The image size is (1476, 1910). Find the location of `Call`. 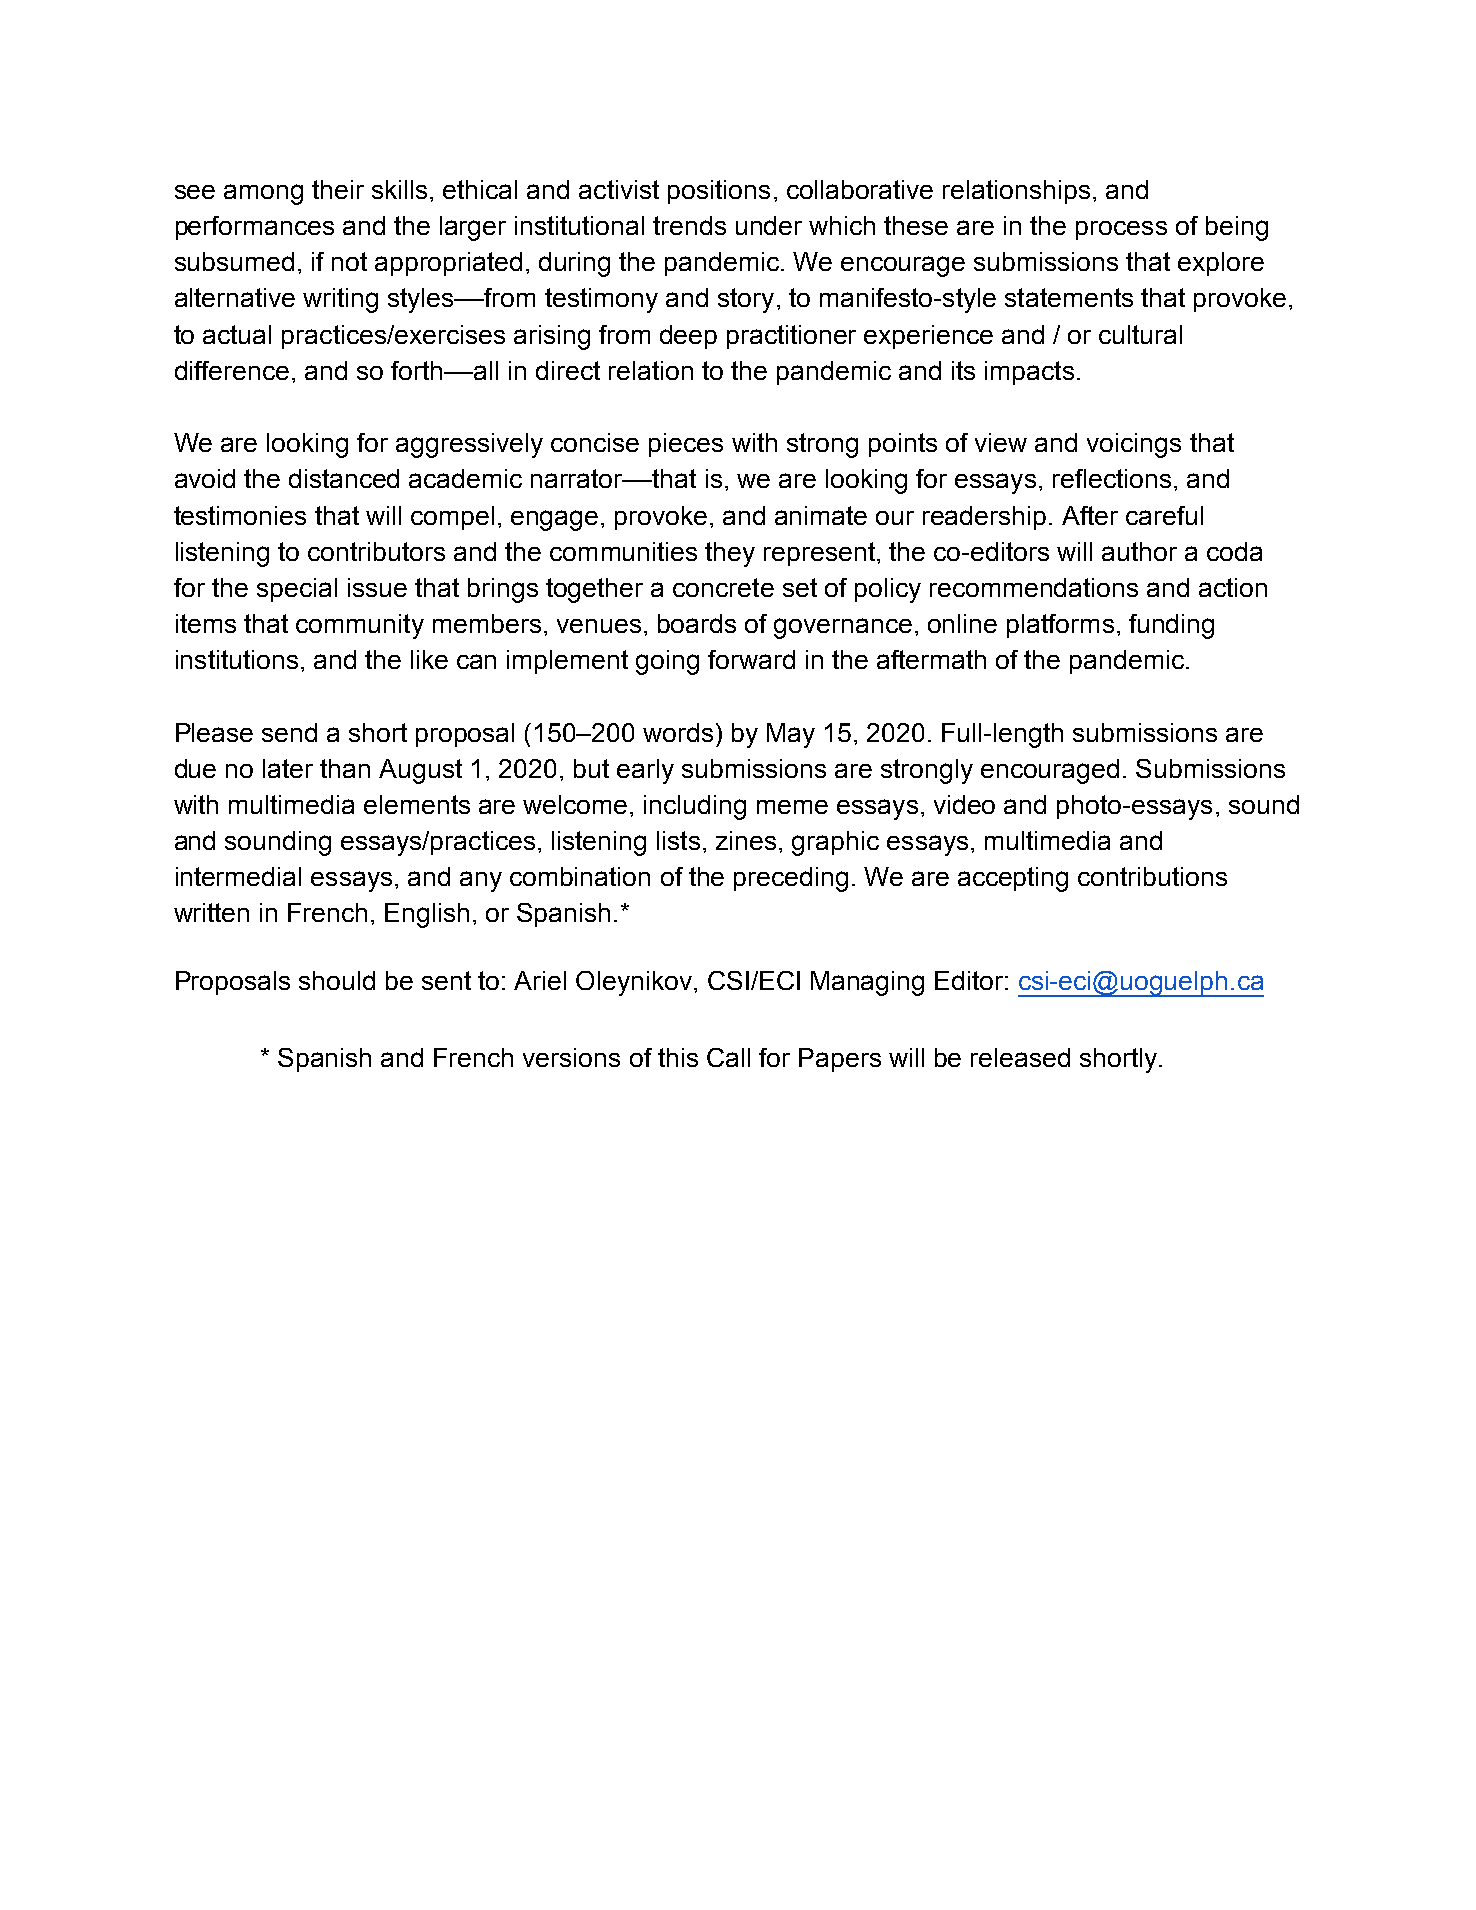

Call is located at coordinates (728, 1057).
